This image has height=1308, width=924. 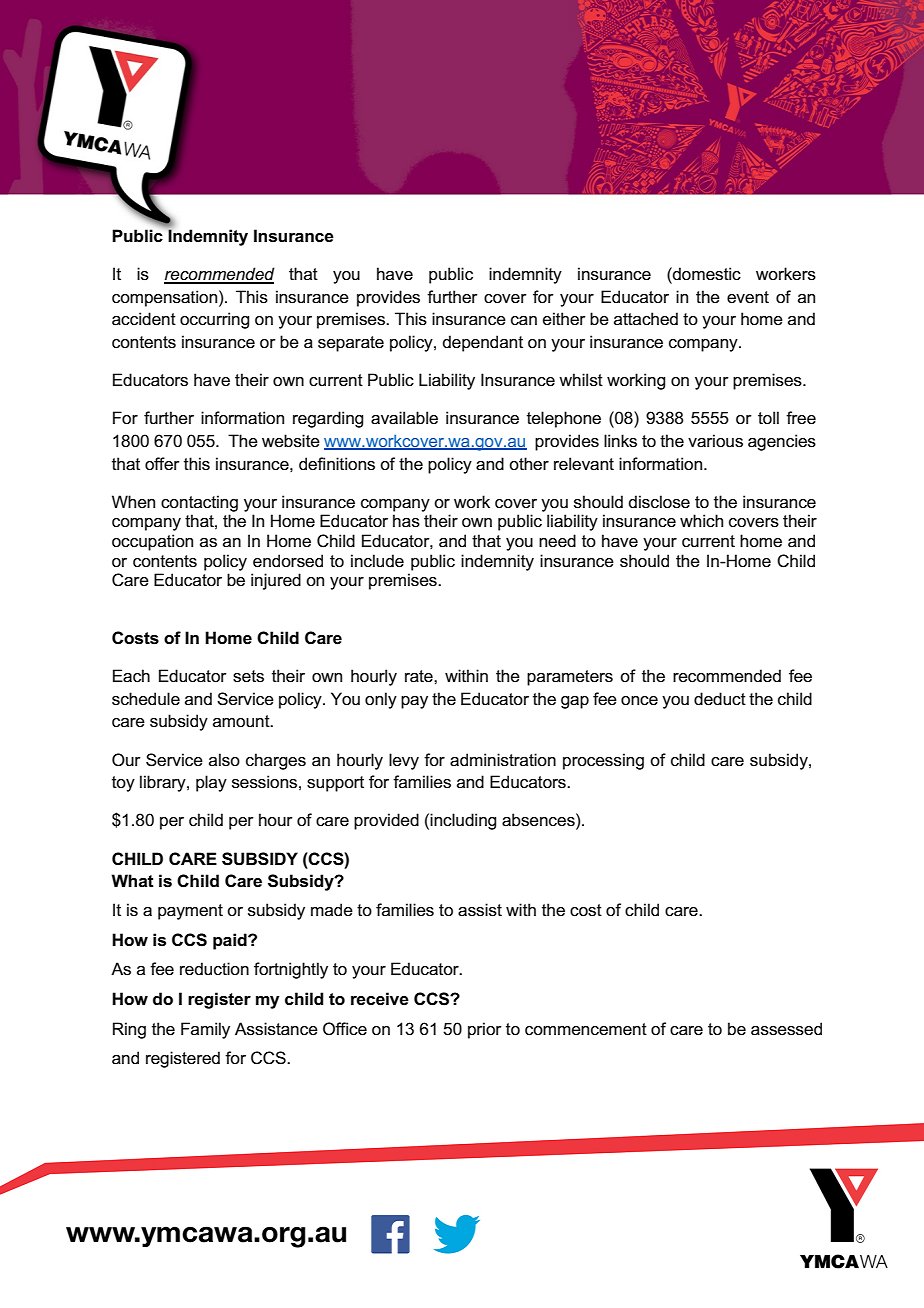 What do you see at coordinates (603, 761) in the image?
I see `processing` at bounding box center [603, 761].
